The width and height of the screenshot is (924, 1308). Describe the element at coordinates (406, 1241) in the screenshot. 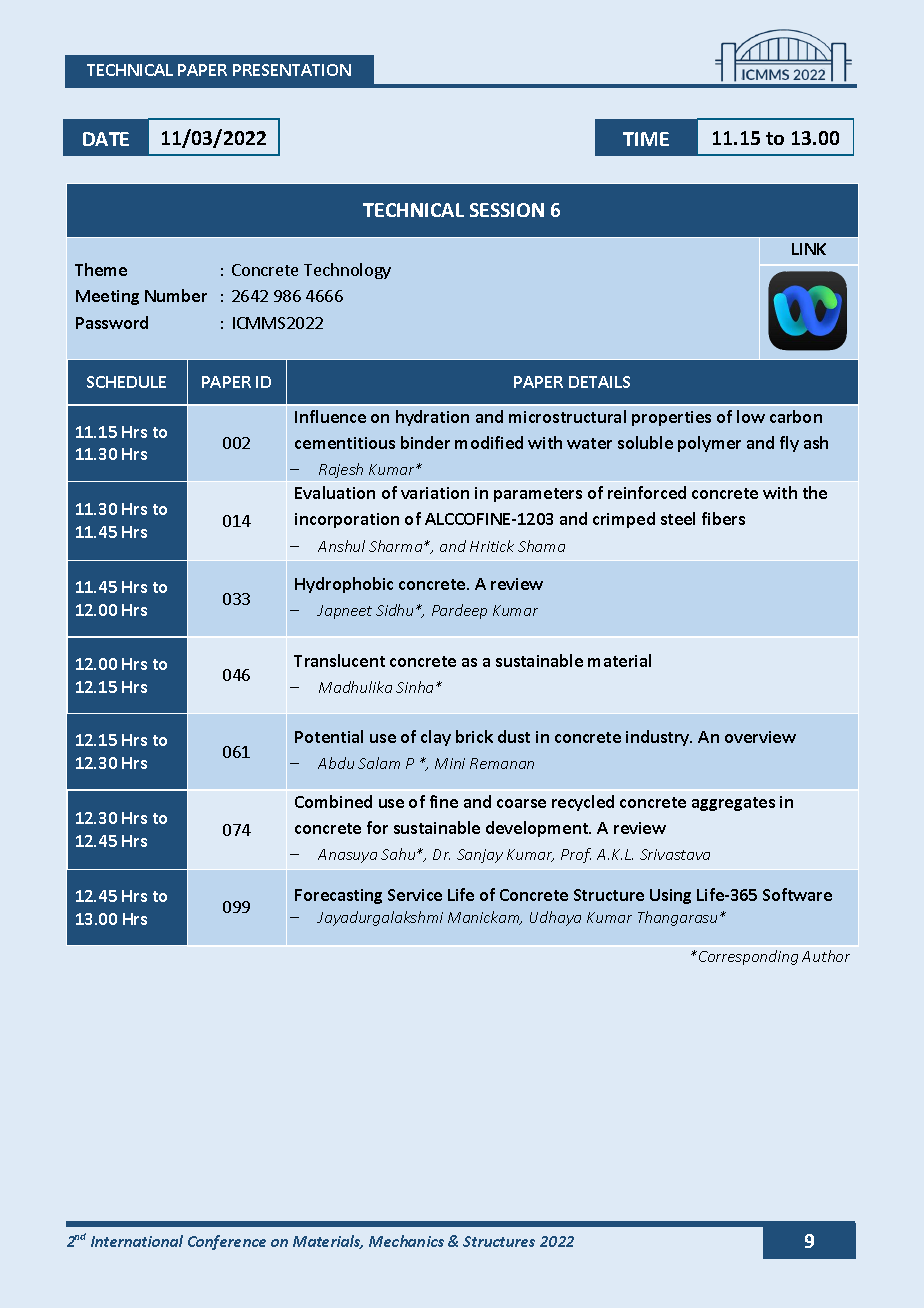

I see `Mechanics` at that location.
